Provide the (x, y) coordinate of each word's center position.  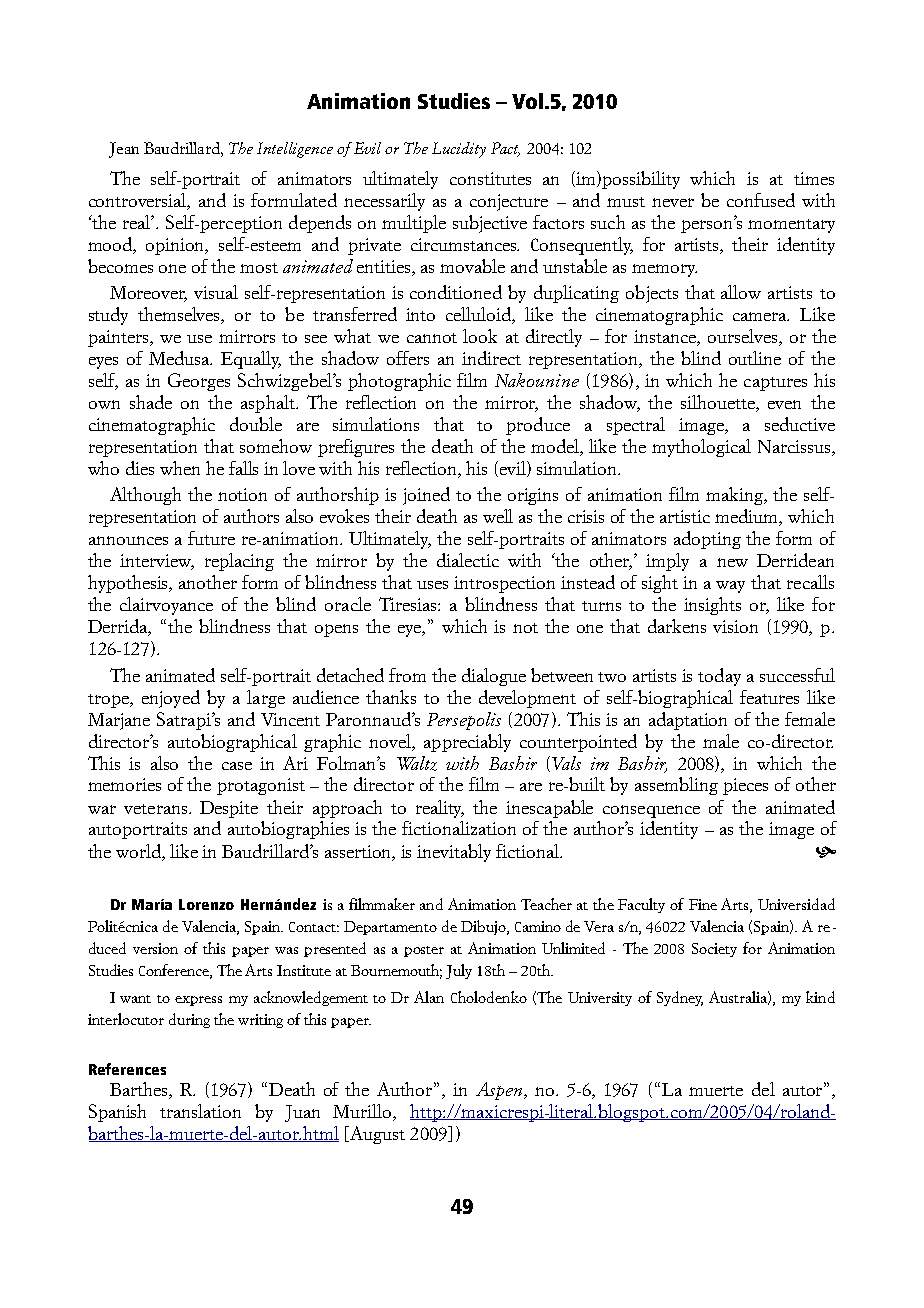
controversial (139, 201)
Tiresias (409, 604)
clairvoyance (166, 606)
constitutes (490, 178)
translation (200, 1111)
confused (761, 200)
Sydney (680, 998)
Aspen (500, 1091)
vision (735, 626)
